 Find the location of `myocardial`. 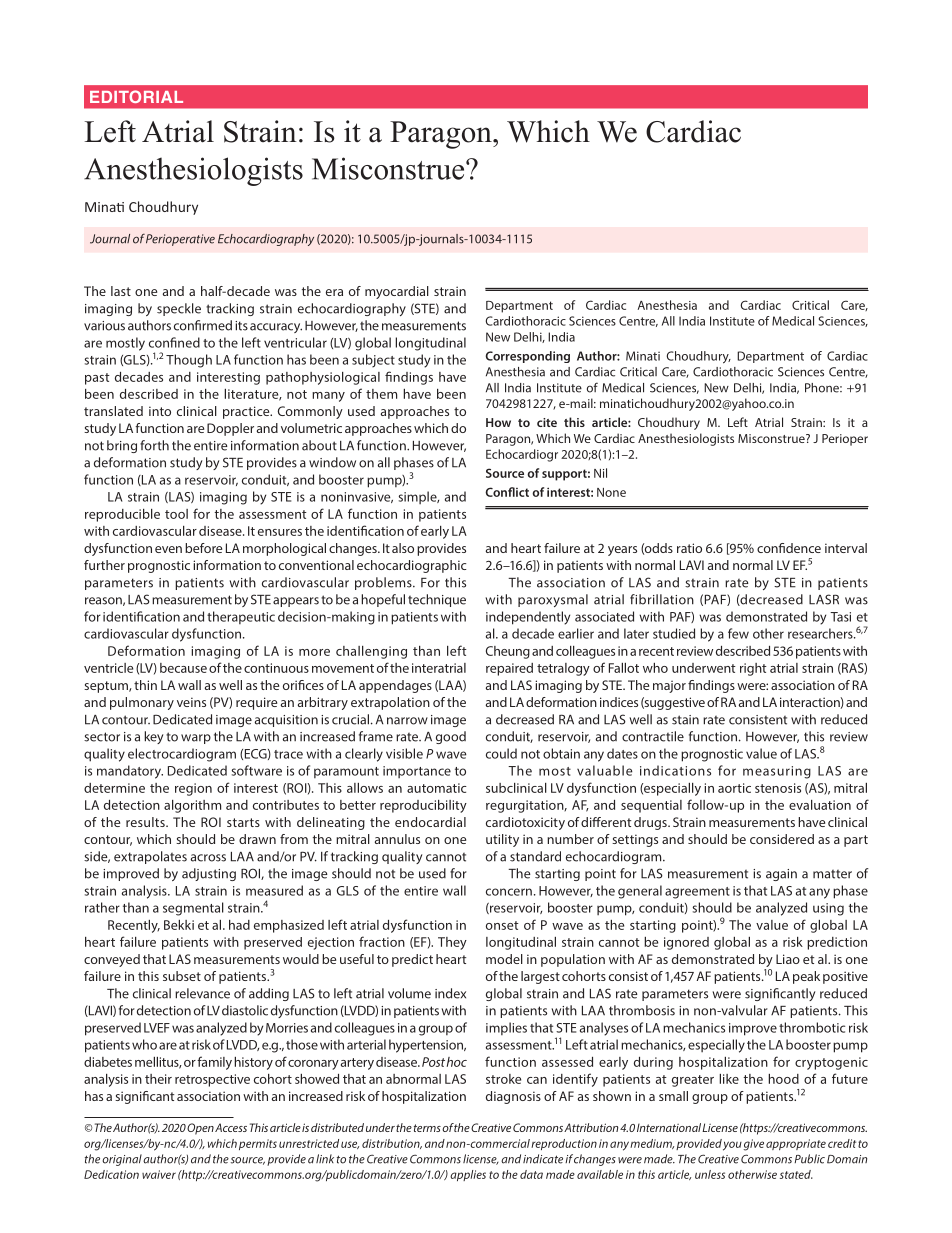

myocardial is located at coordinates (397, 292).
